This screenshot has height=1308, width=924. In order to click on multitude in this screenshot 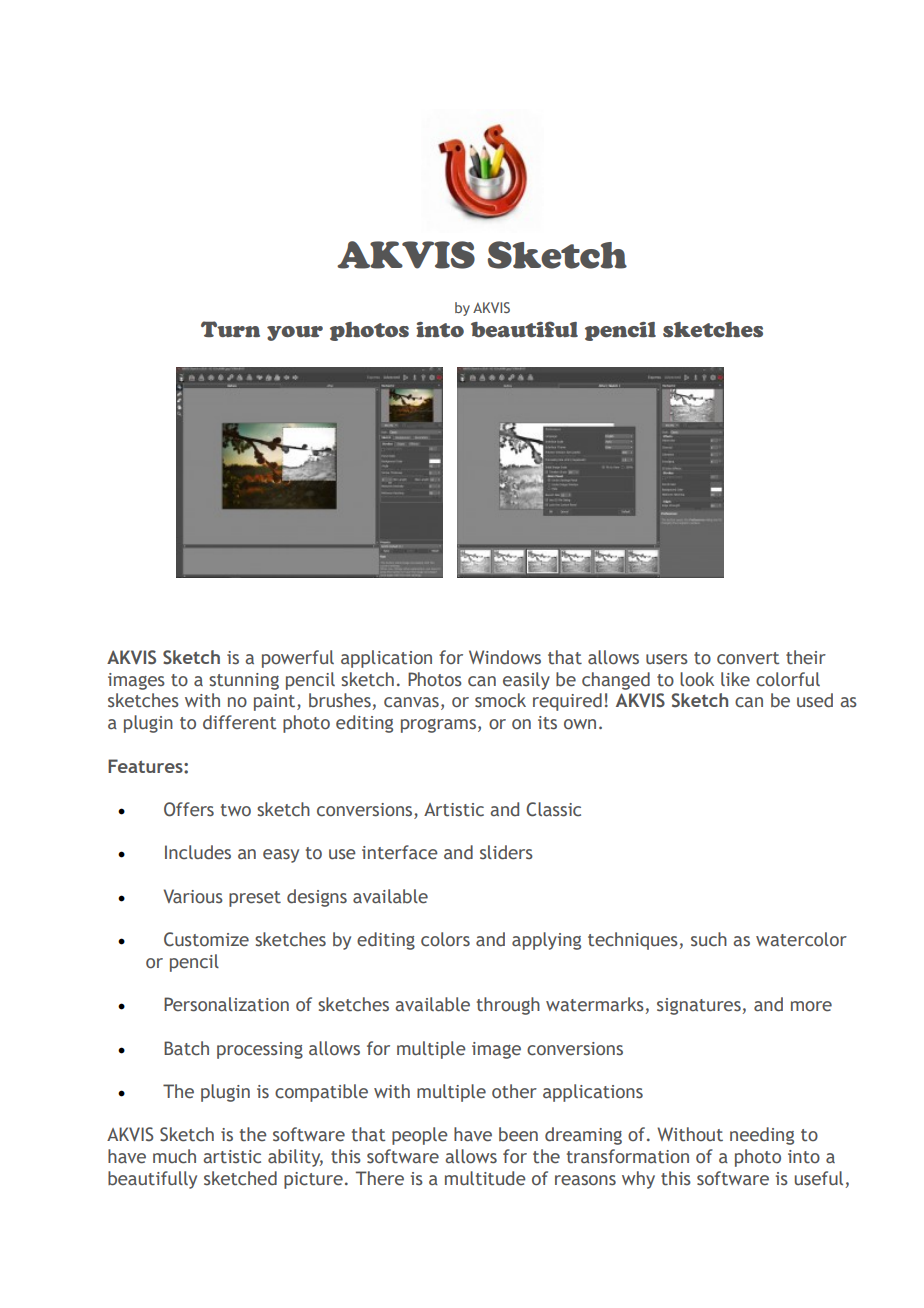, I will do `click(485, 1178)`.
